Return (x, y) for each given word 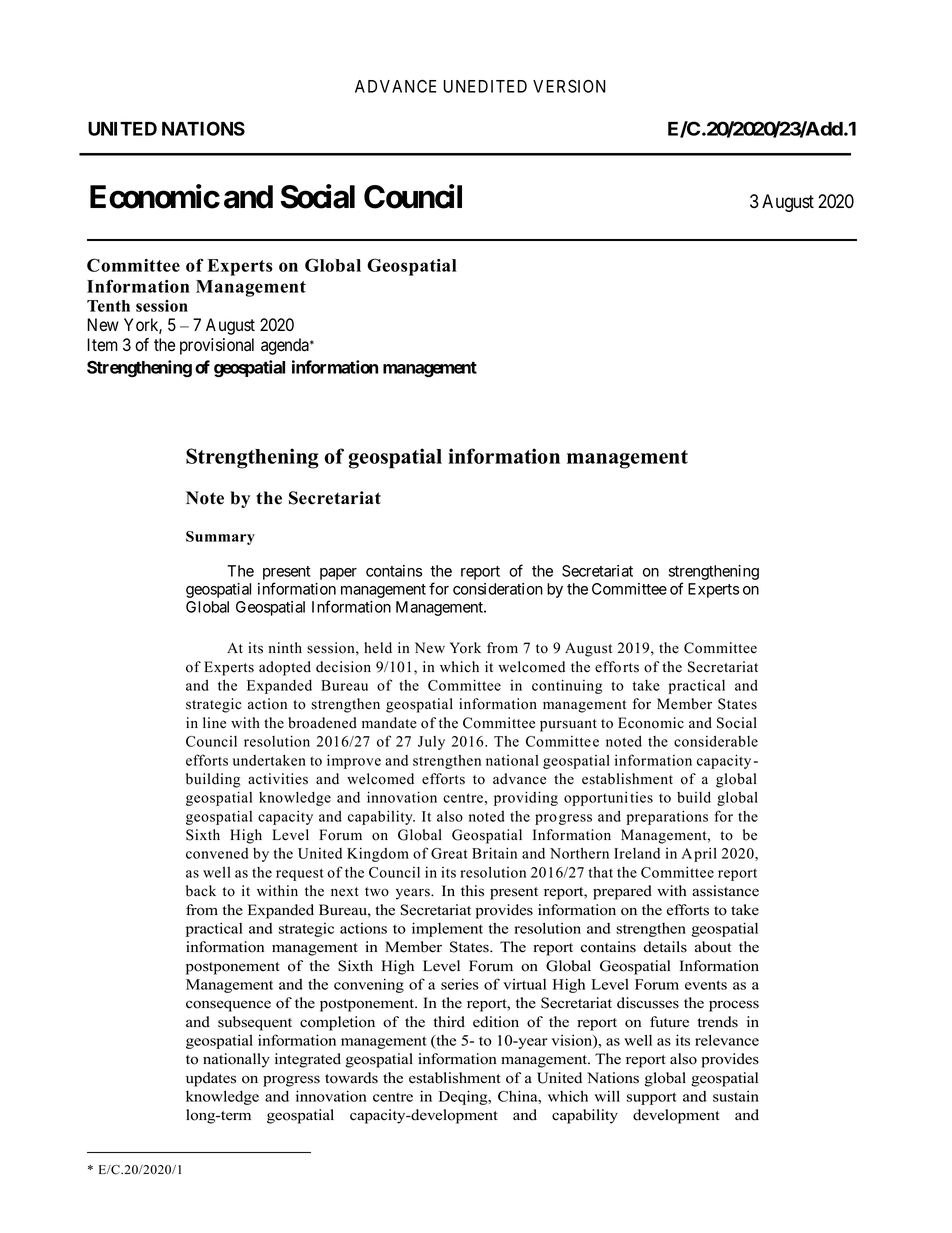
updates (211, 1079)
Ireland (637, 853)
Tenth (108, 306)
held (378, 648)
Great (449, 853)
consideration (498, 589)
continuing (567, 686)
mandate (389, 723)
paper (338, 574)
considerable (716, 741)
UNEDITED (485, 86)
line (214, 723)
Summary (220, 538)
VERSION (569, 86)
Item (102, 345)
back (201, 891)
